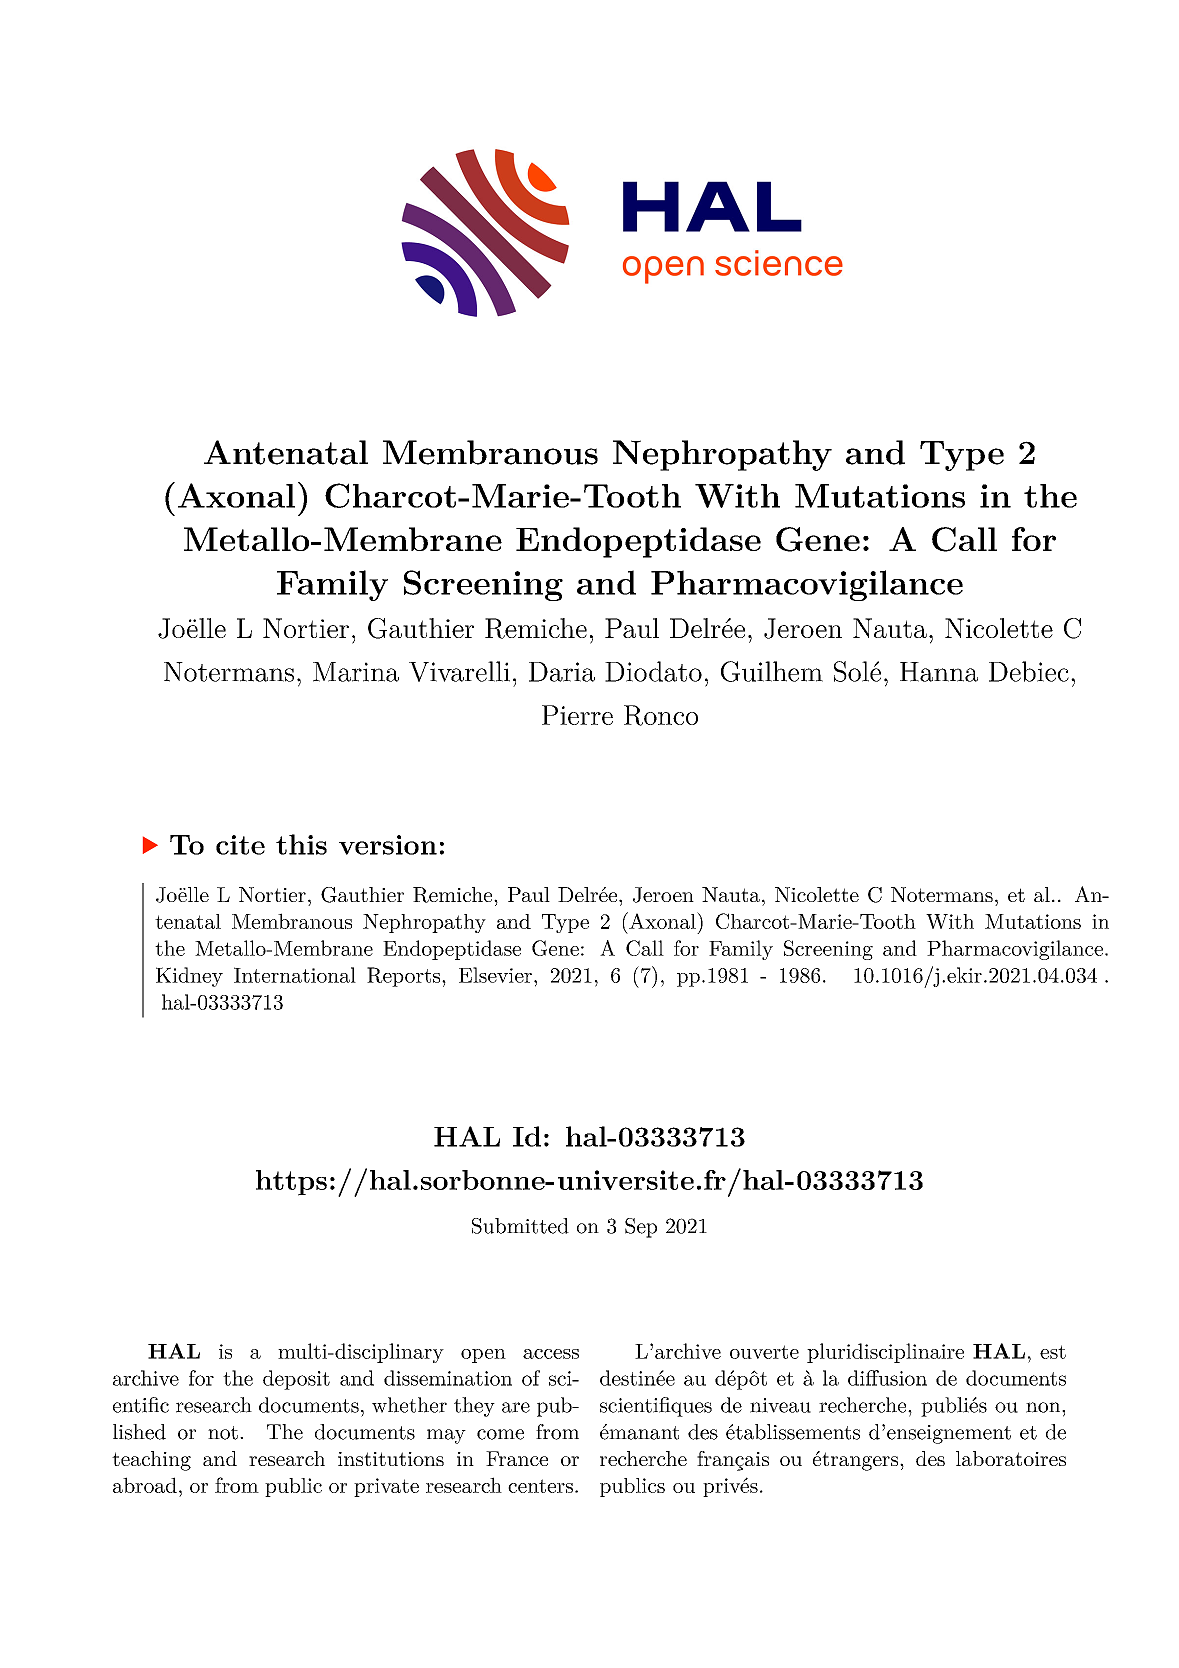 This screenshot has height=1668, width=1179. What do you see at coordinates (577, 715) in the screenshot?
I see `Pierre` at bounding box center [577, 715].
